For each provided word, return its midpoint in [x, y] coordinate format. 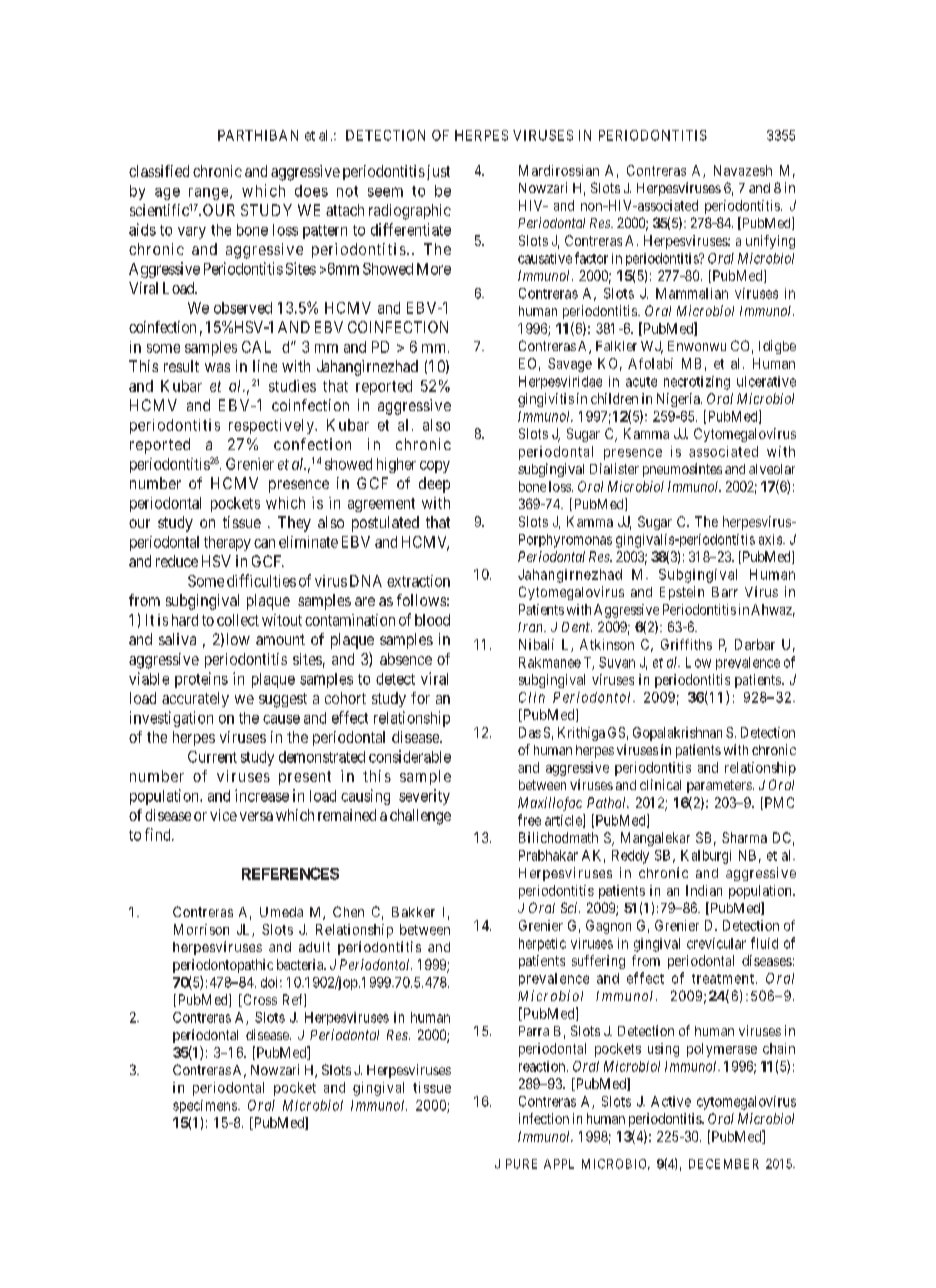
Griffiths [686, 644]
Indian [704, 890]
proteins [201, 680]
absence [406, 659]
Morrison [201, 929]
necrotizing [697, 383]
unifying [770, 242]
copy [435, 467]
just [437, 172]
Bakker [413, 912]
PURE [521, 1164]
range [208, 194]
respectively [272, 426]
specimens [206, 1106]
